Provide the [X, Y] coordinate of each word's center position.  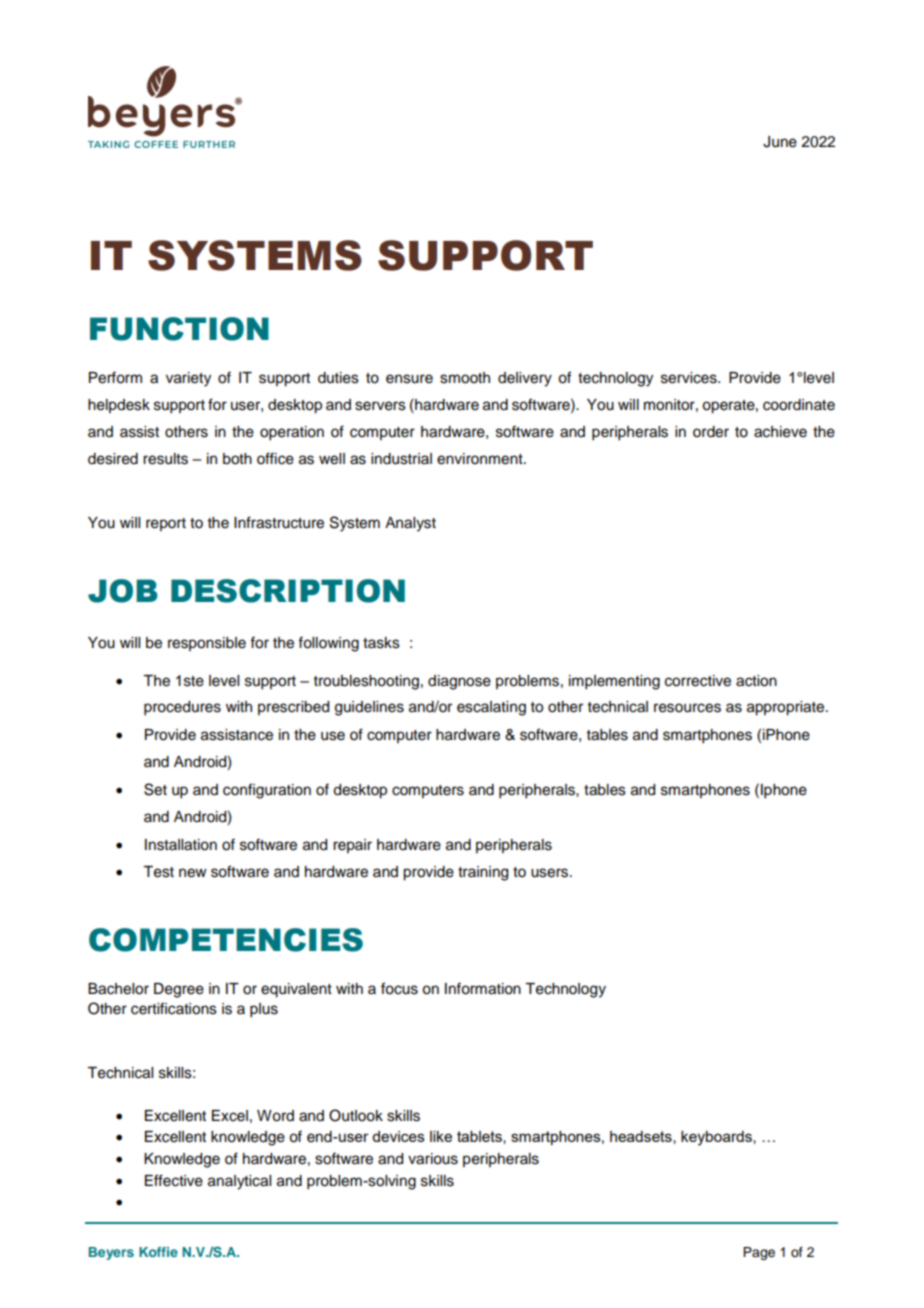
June [780, 142]
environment [481, 459]
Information [483, 988]
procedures [182, 708]
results [165, 459]
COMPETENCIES [226, 940]
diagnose [459, 682]
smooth [465, 378]
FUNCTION [179, 329]
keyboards [717, 1138]
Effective [174, 1180]
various [433, 1159]
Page [759, 1253]
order [711, 432]
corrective [698, 681]
